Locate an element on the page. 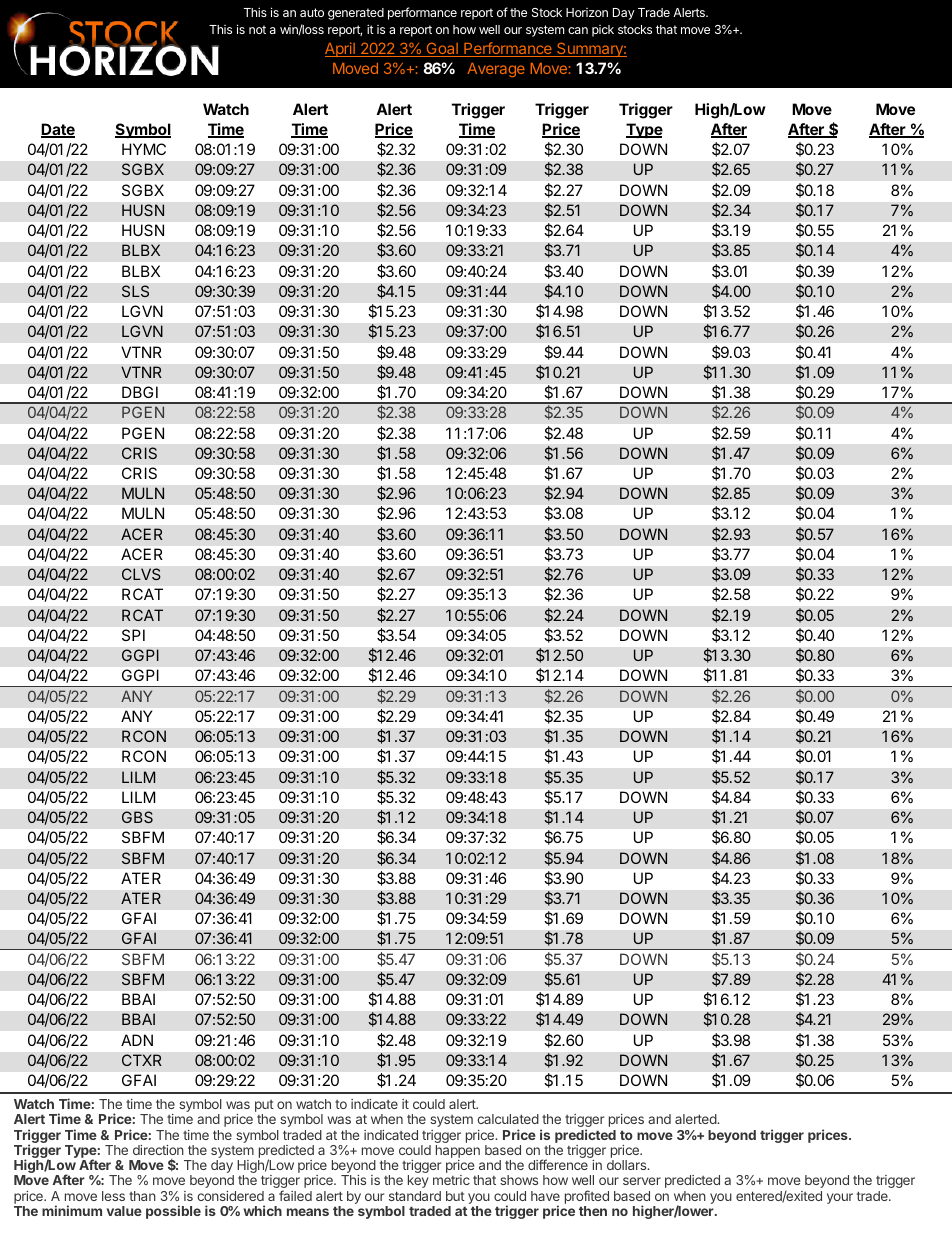 The width and height of the document is (952, 1233). calculated is located at coordinates (508, 1119).
